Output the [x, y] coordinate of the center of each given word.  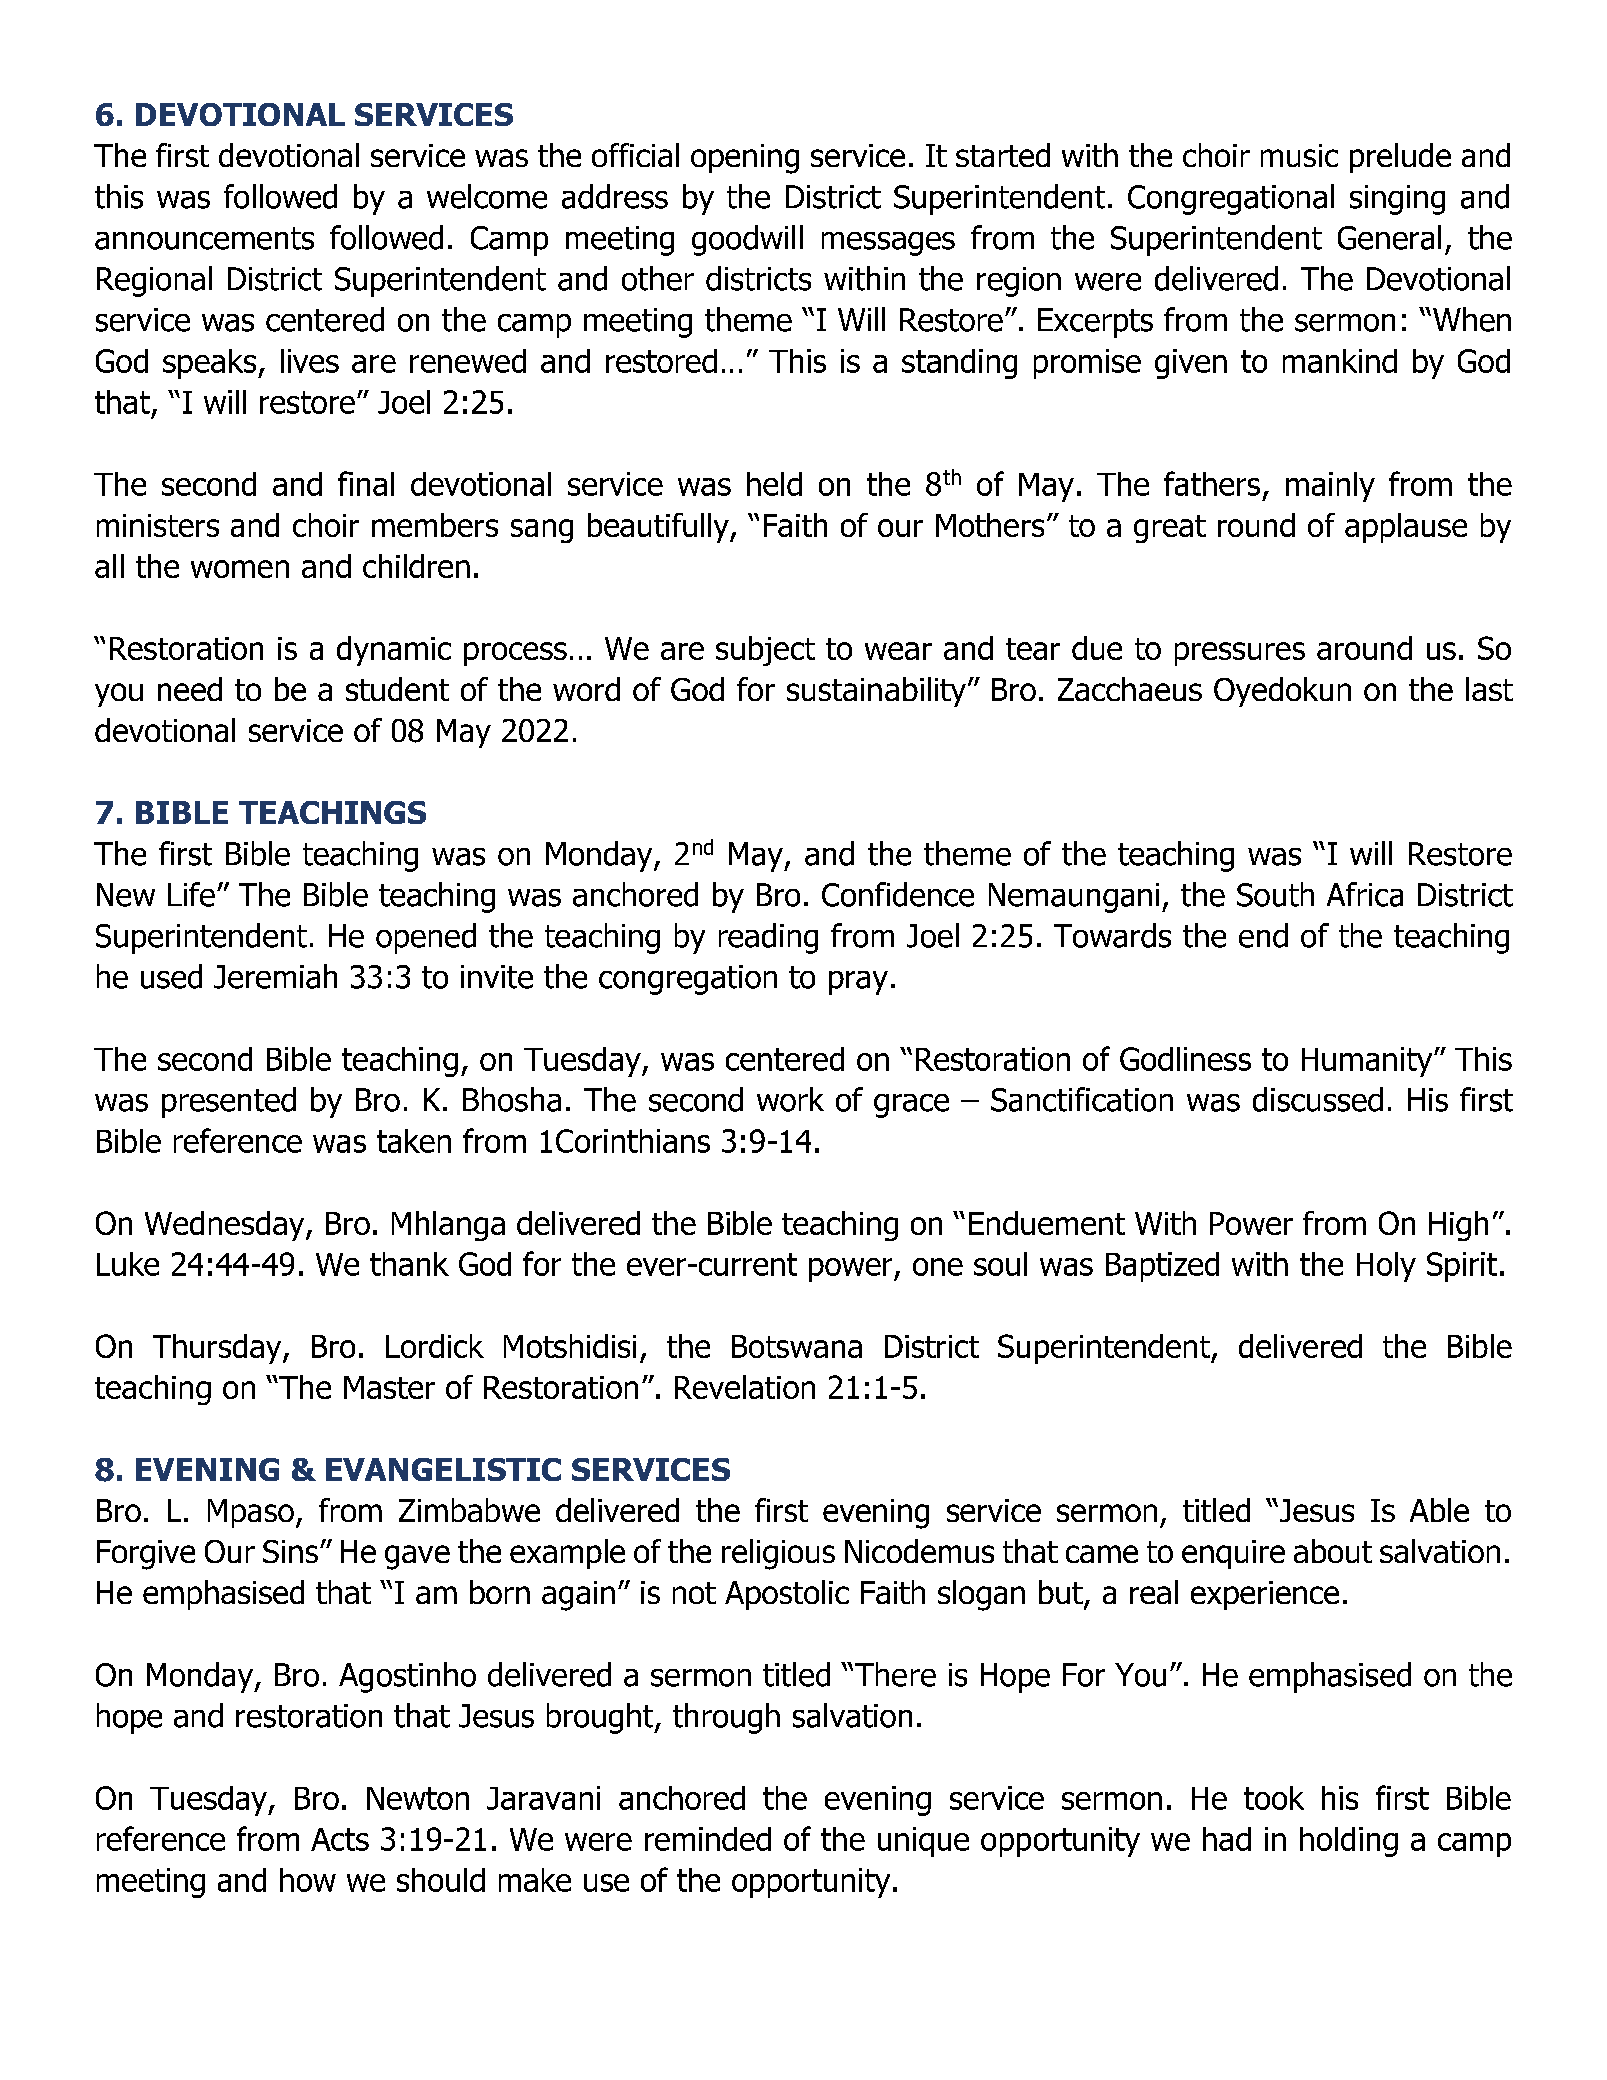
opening [745, 159]
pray [858, 983]
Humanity [1368, 1062]
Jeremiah [275, 976]
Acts [340, 1839]
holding [1349, 1842]
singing [1397, 200]
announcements [204, 238]
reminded [708, 1839]
